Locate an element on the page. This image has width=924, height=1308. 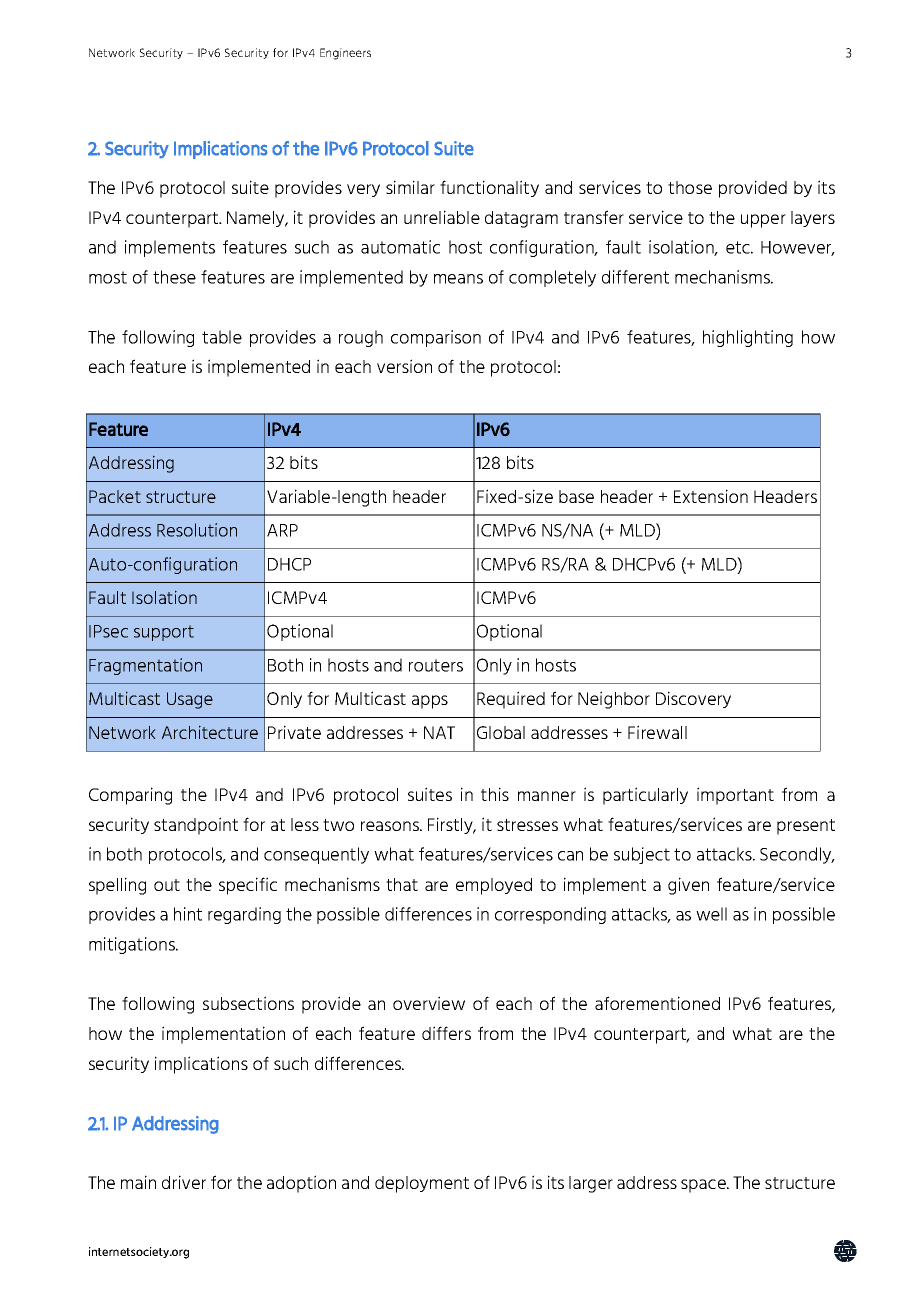
important is located at coordinates (735, 796).
